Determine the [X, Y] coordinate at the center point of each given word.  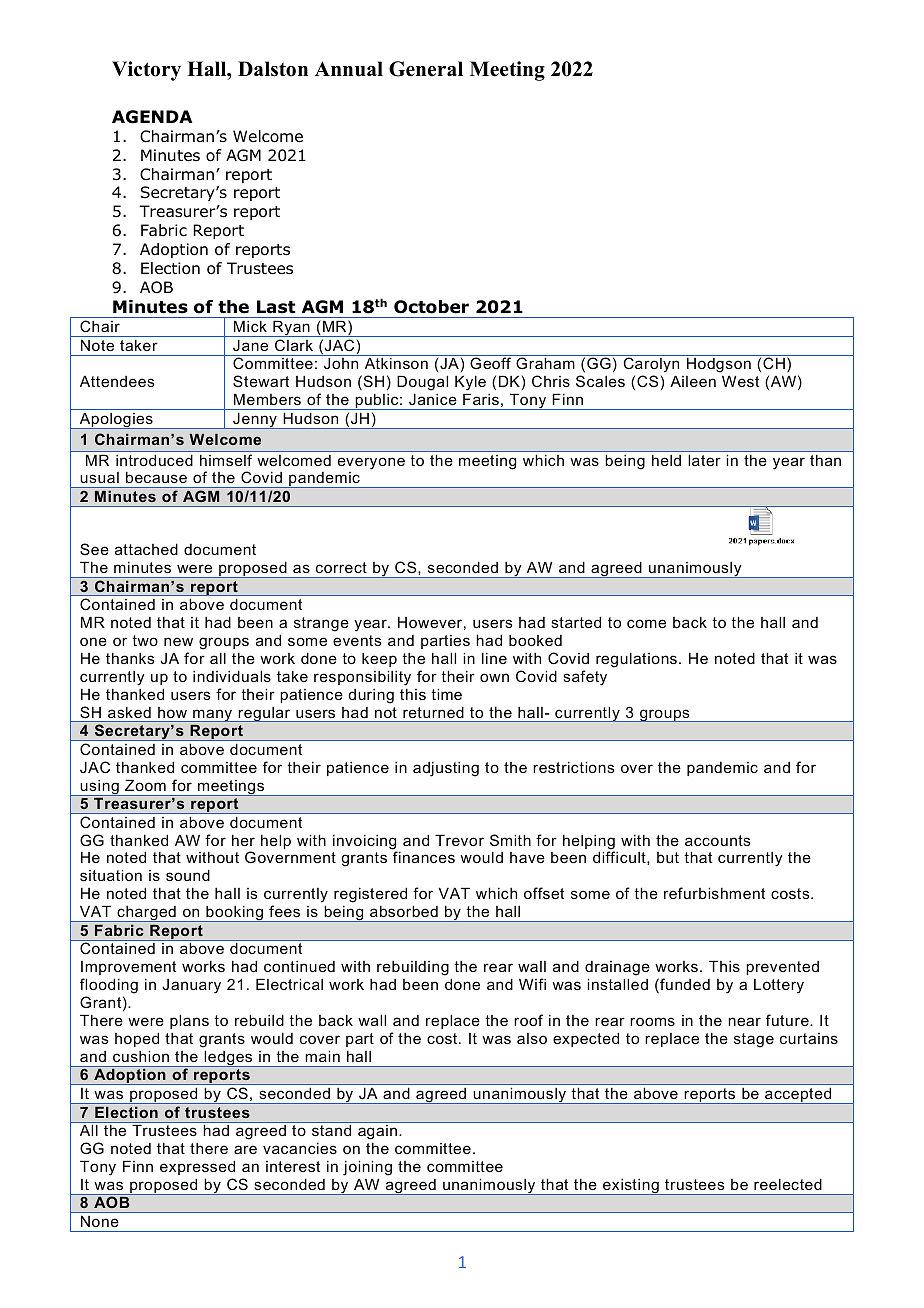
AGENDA [152, 117]
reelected [788, 1184]
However [430, 622]
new [178, 641]
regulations [636, 660]
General [426, 69]
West [740, 381]
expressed [197, 1167]
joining [367, 1168]
